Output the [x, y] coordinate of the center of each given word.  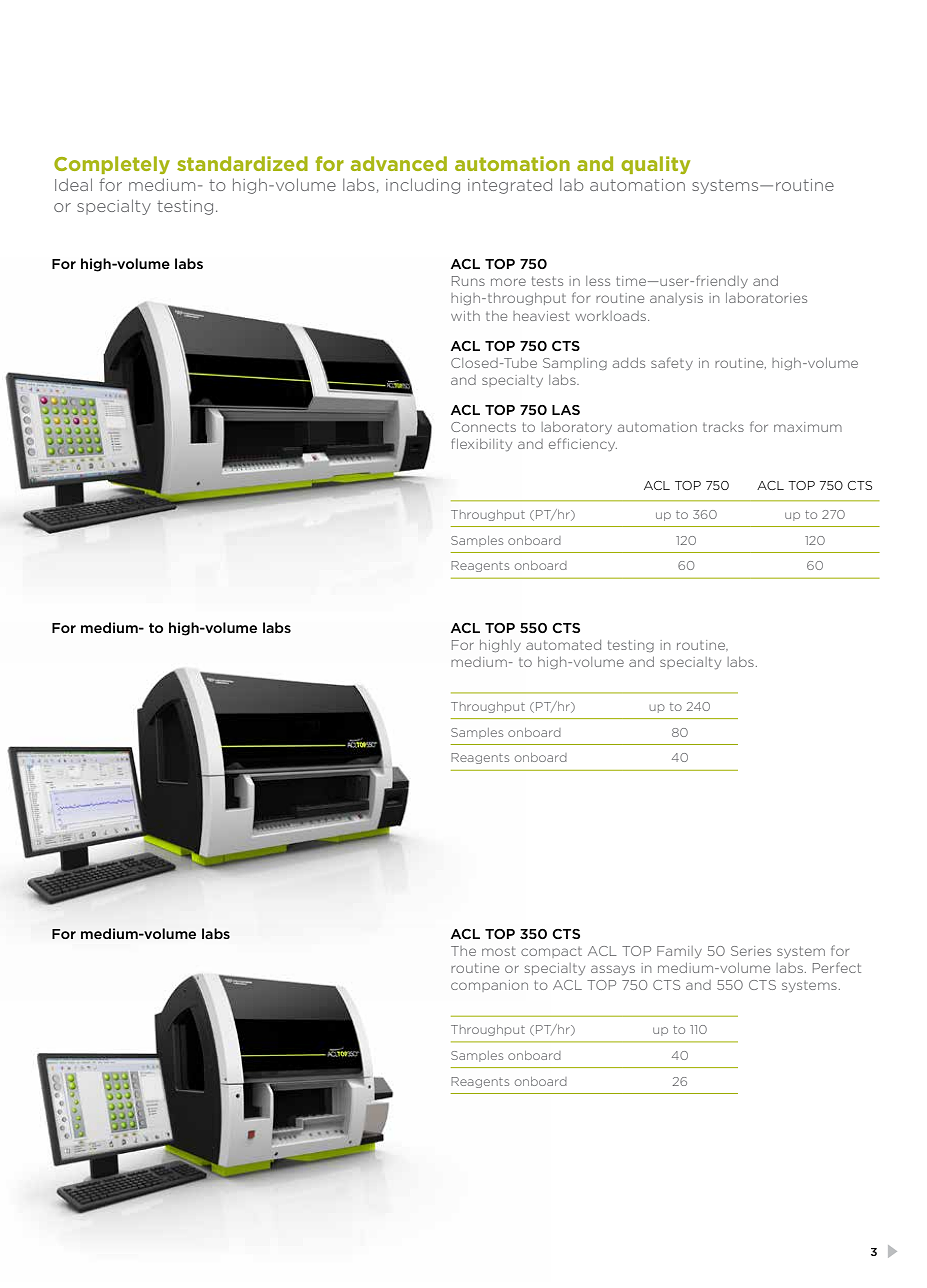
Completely [112, 165]
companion [489, 986]
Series [751, 951]
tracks [723, 427]
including [423, 186]
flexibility [481, 444]
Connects [483, 427]
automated [563, 645]
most [499, 951]
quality [655, 165]
